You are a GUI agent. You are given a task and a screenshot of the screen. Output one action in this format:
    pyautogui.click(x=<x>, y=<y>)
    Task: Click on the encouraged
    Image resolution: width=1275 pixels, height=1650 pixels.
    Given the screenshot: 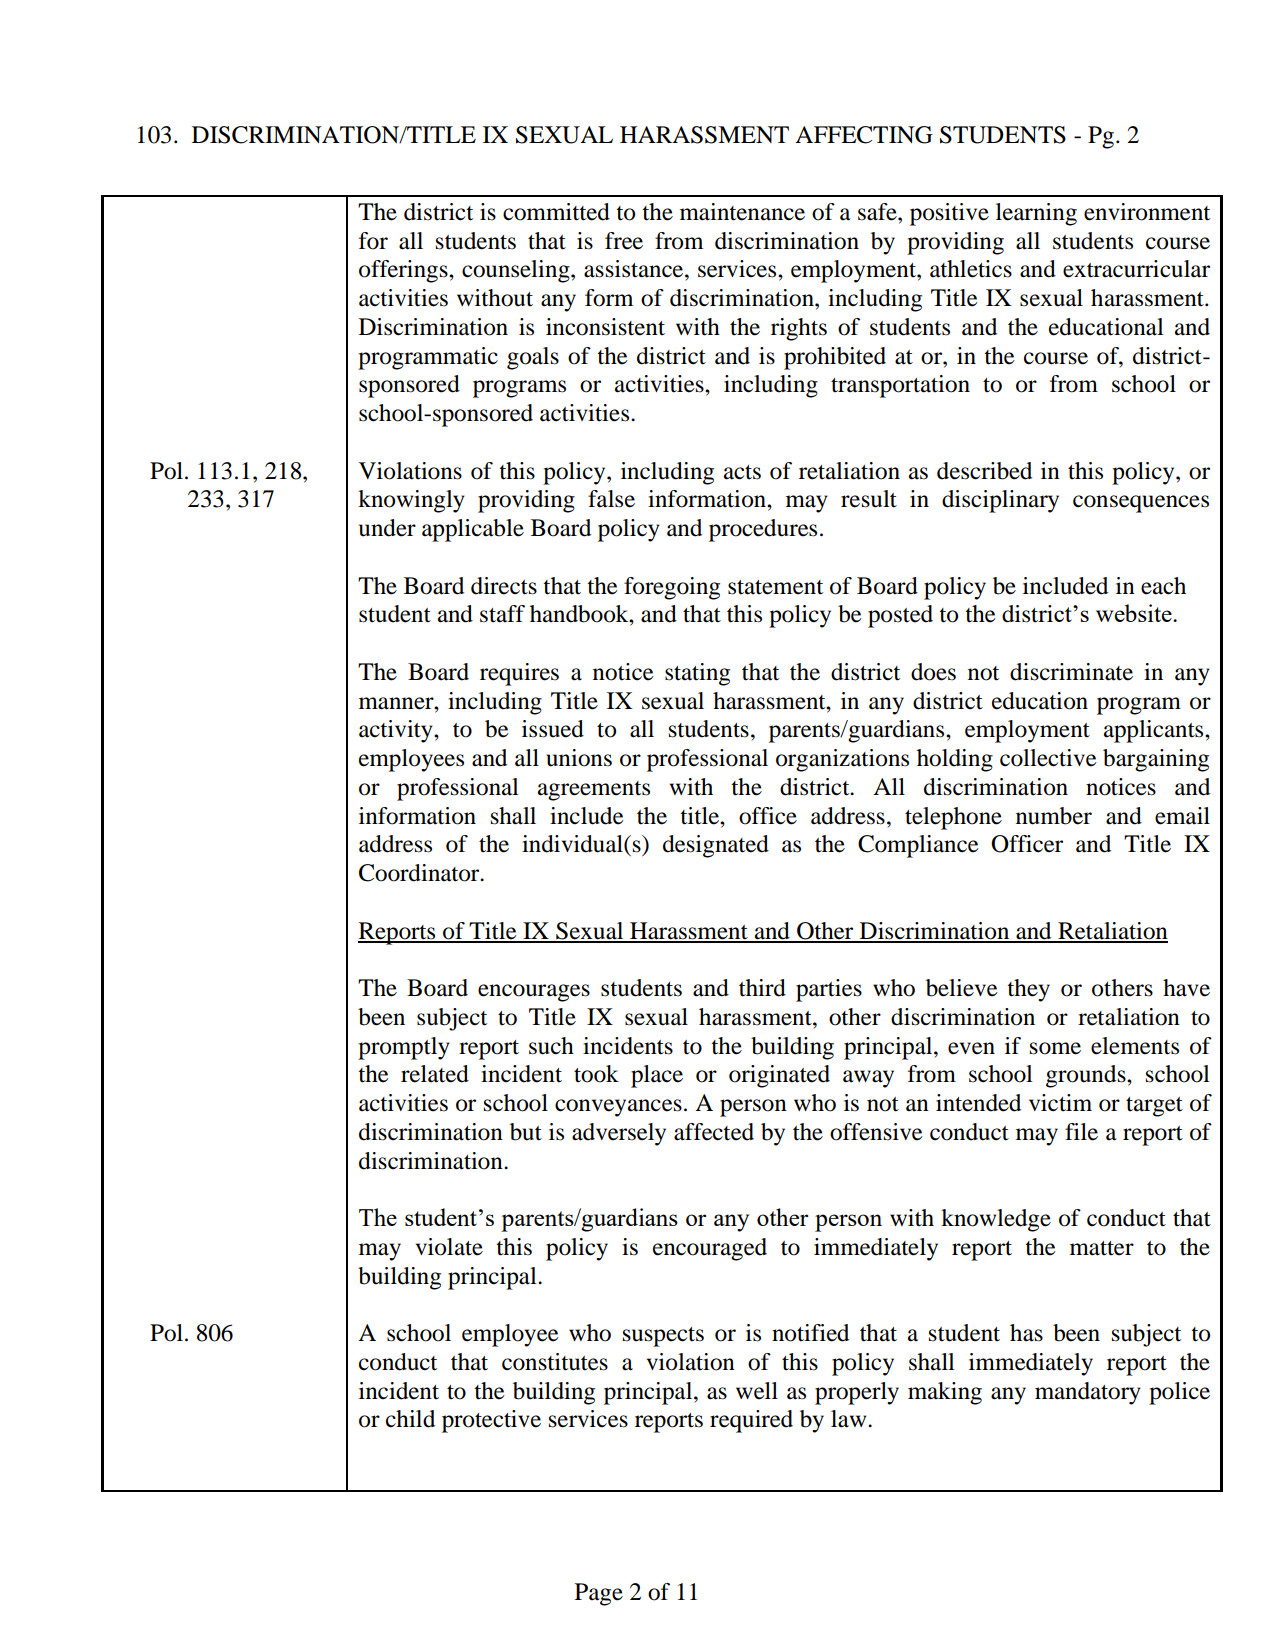 What is the action you would take?
    pyautogui.click(x=710, y=1249)
